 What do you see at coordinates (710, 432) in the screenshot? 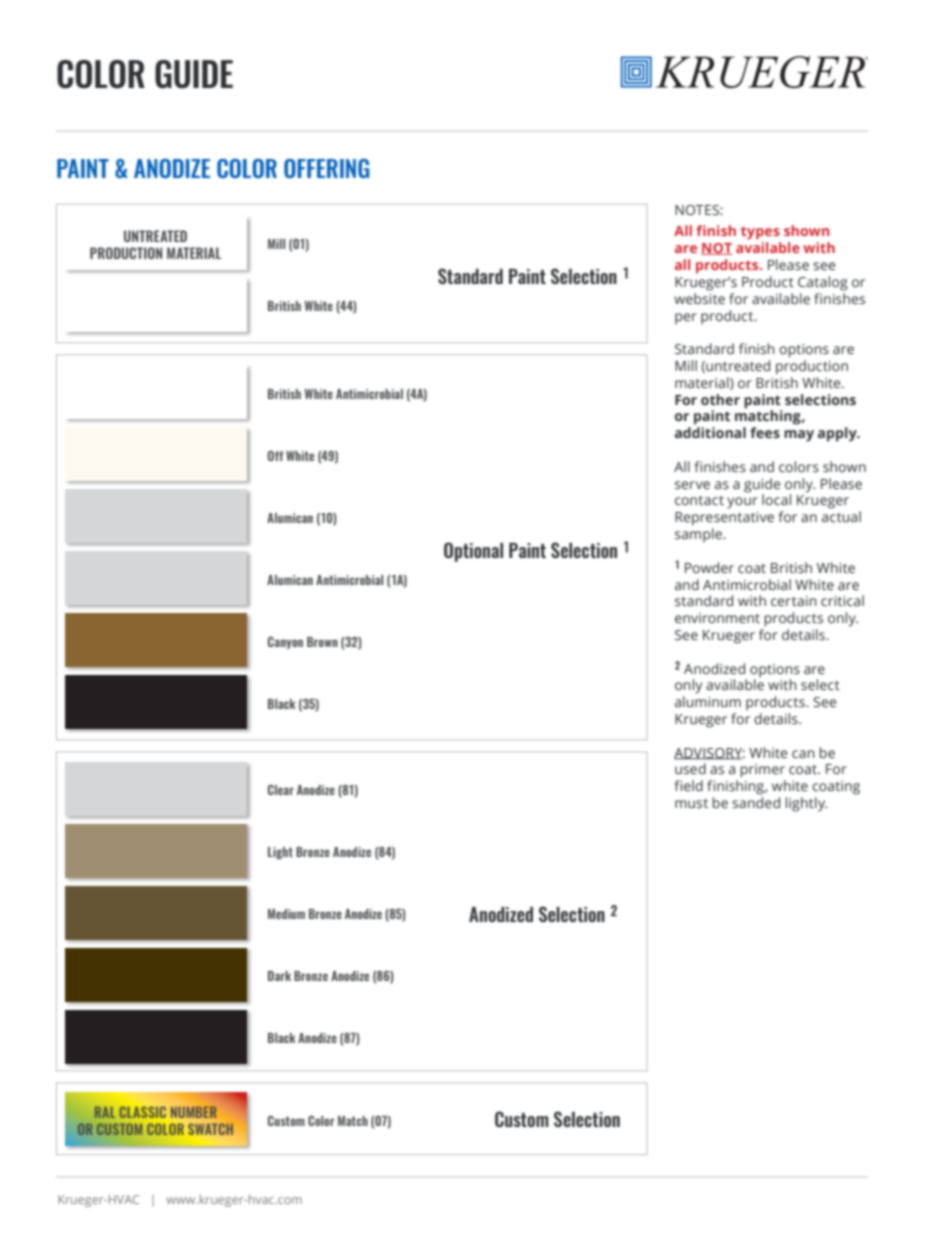
I see `additional` at bounding box center [710, 432].
